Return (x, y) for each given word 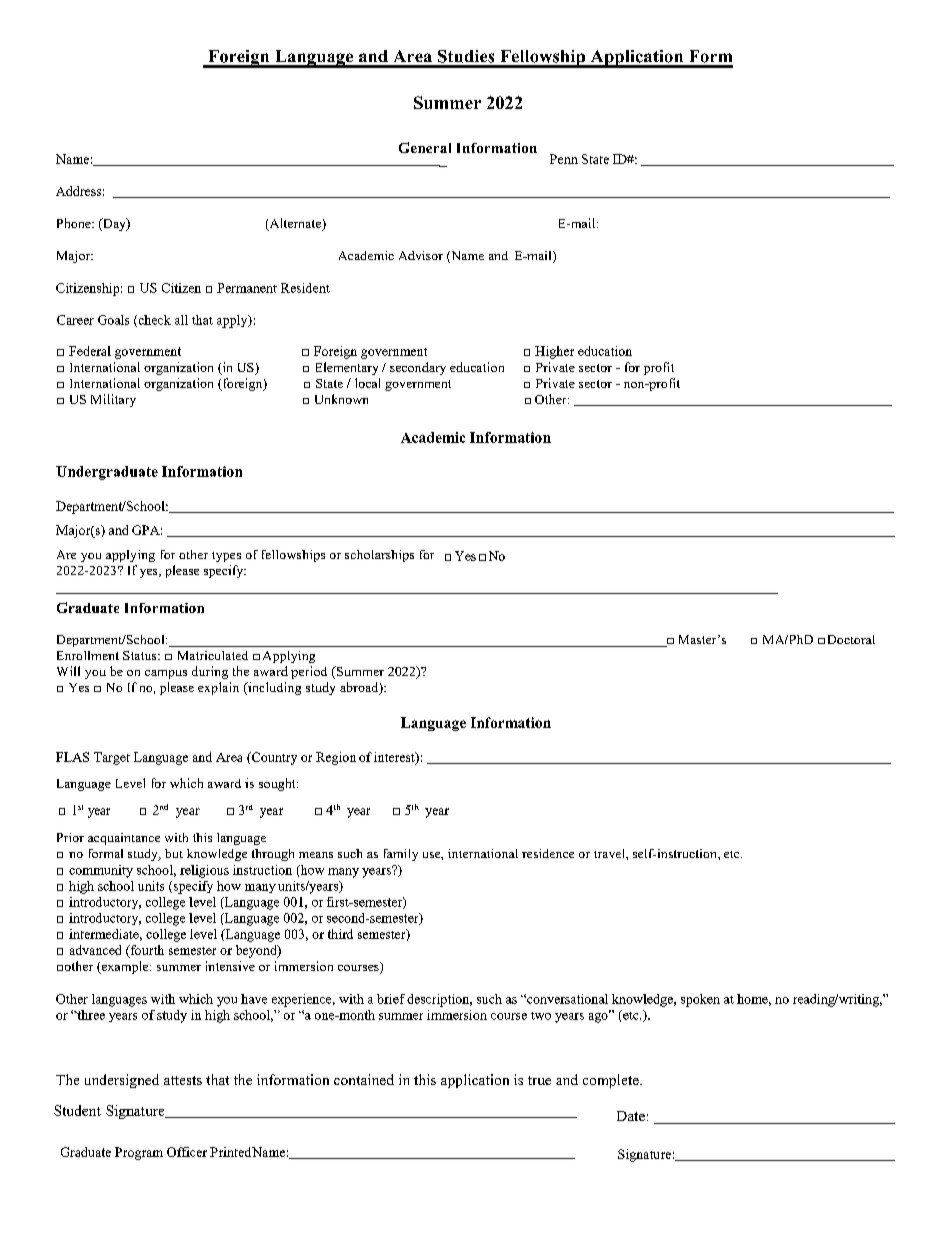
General (425, 147)
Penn (564, 159)
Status (141, 655)
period (309, 672)
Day (114, 224)
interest (395, 758)
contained (364, 1079)
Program (139, 1153)
